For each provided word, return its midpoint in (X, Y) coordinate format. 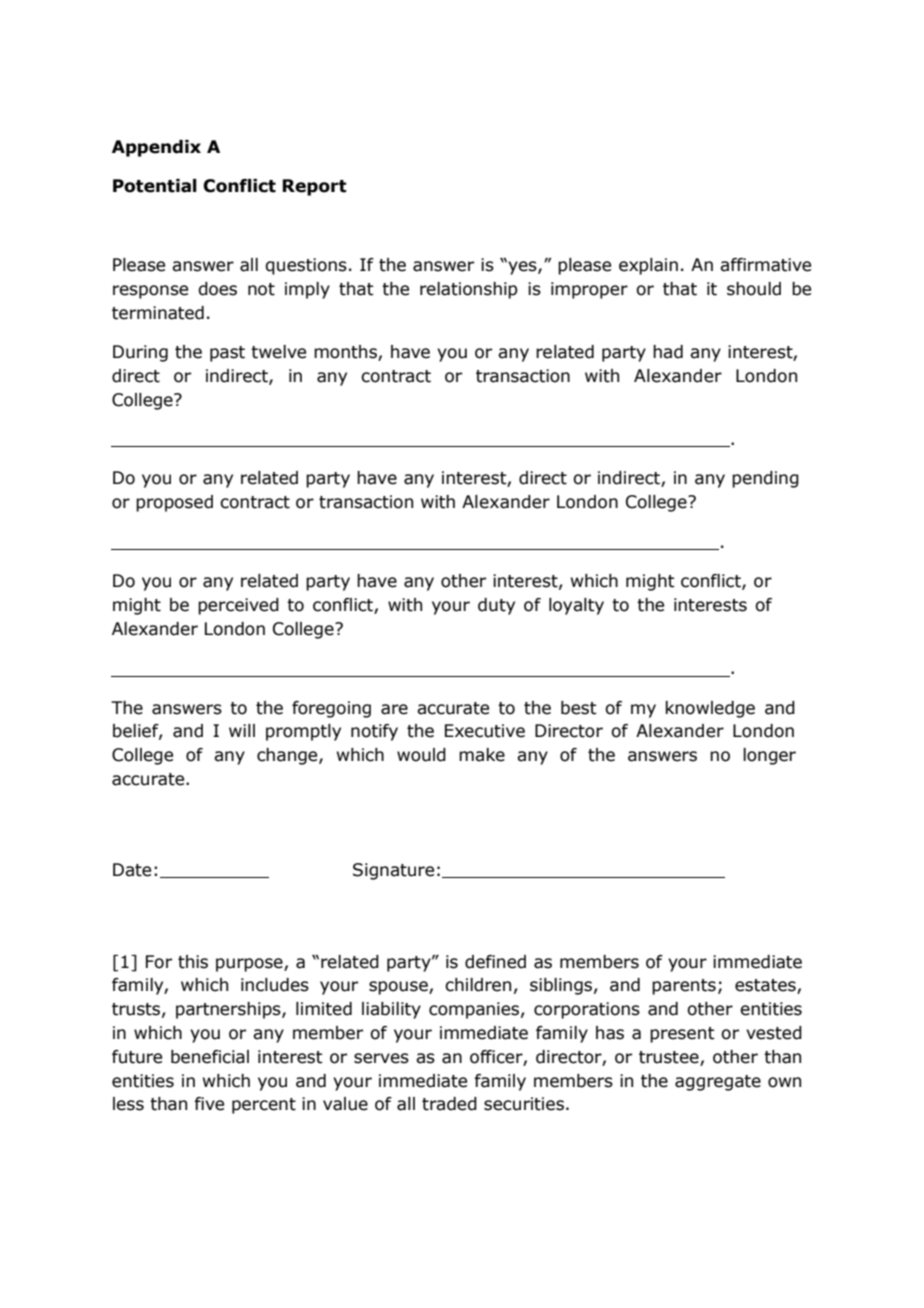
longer (769, 756)
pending (765, 479)
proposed (174, 503)
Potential (155, 186)
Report (314, 187)
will (242, 730)
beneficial (210, 1057)
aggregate (718, 1083)
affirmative (765, 265)
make (482, 755)
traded (449, 1104)
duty (496, 606)
